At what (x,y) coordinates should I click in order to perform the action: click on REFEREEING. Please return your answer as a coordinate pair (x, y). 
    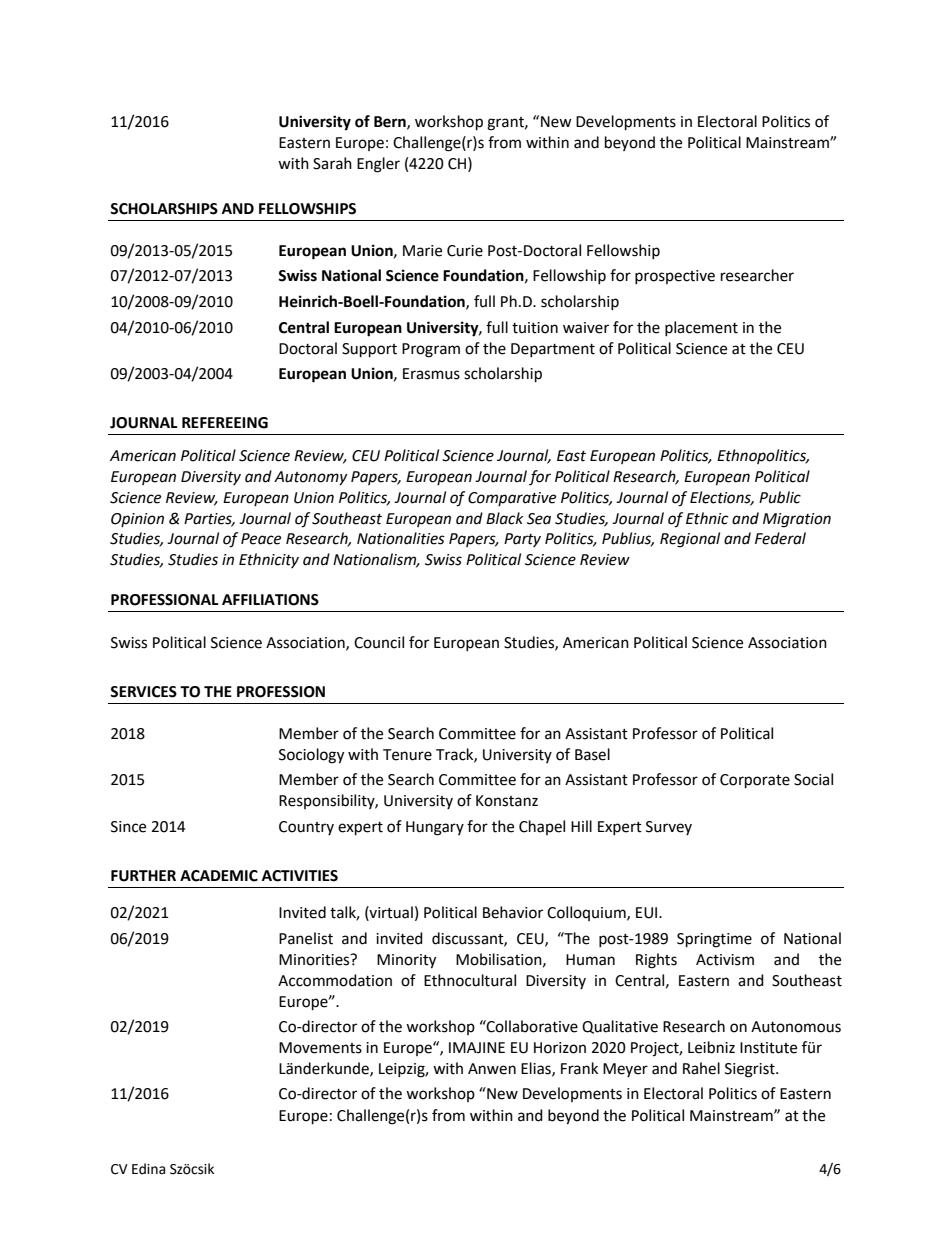
    Looking at the image, I should click on (225, 423).
